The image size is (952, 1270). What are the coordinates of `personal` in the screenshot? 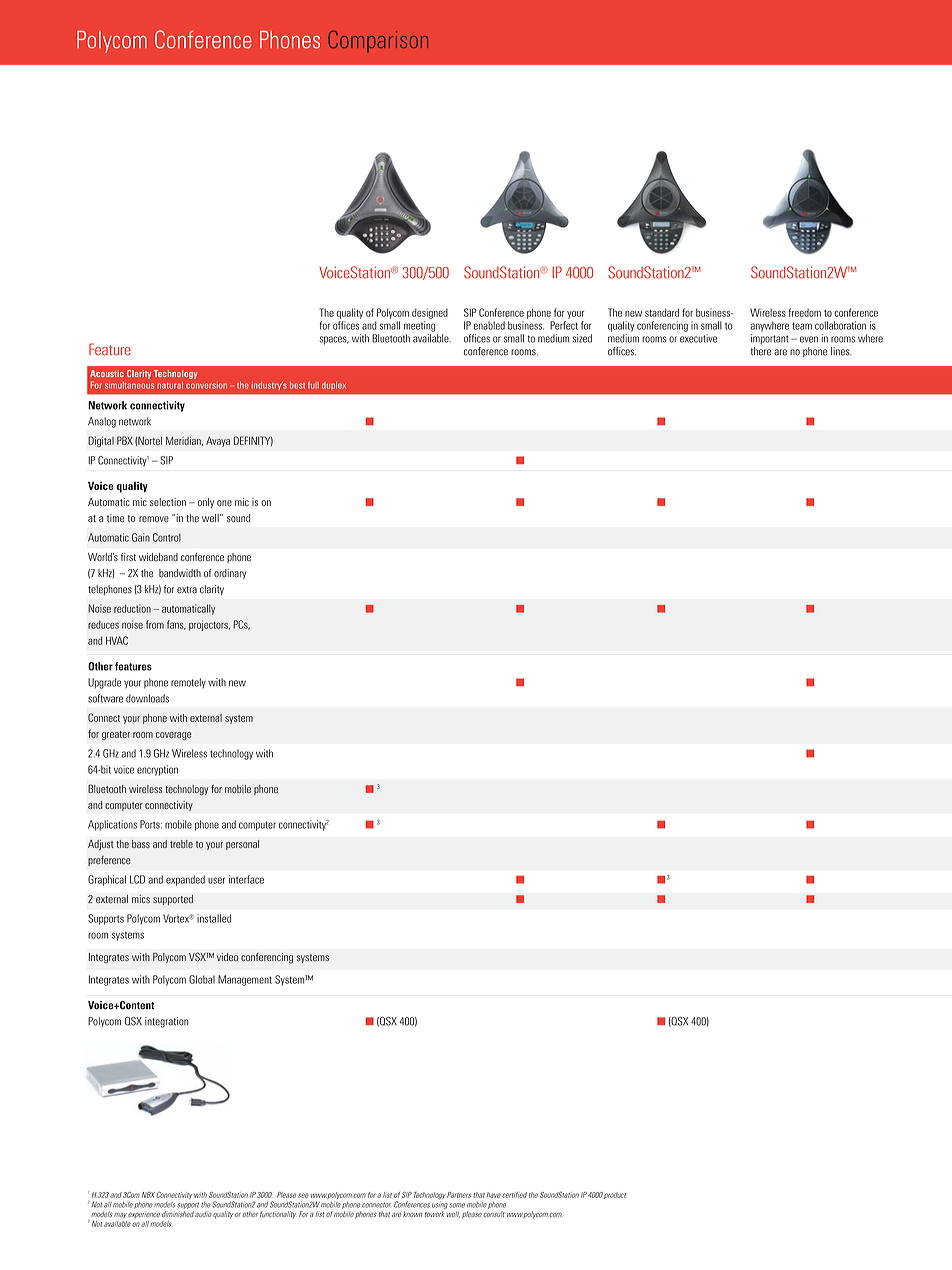 It's located at (242, 845).
